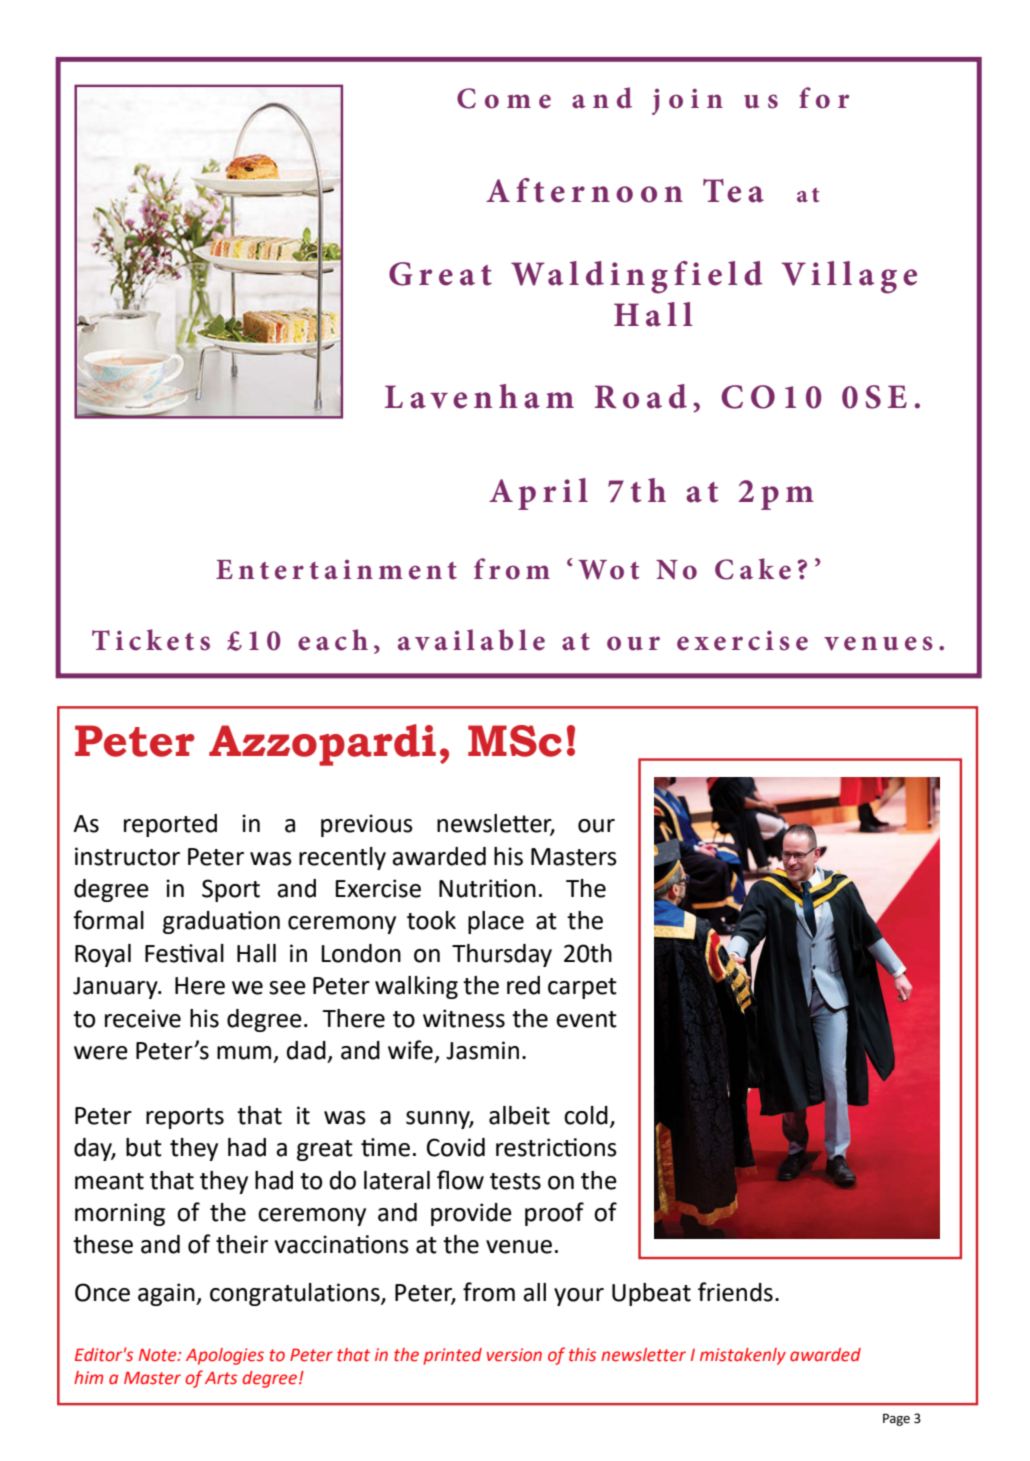  Describe the element at coordinates (127, 856) in the image. I see `instructor` at that location.
